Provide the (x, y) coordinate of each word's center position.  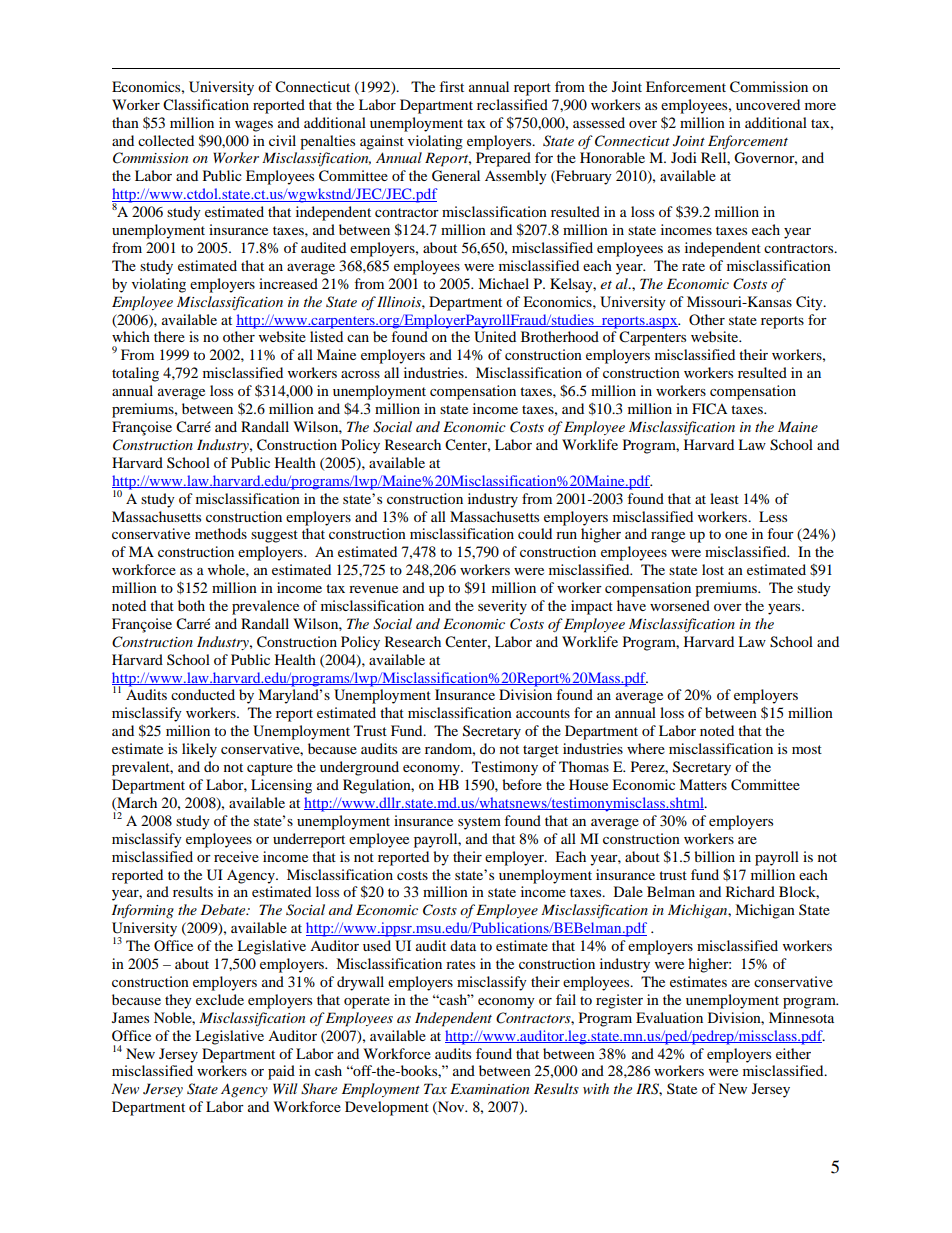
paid (281, 1072)
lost (713, 569)
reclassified (512, 104)
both (191, 605)
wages (254, 126)
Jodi (684, 157)
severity (502, 607)
